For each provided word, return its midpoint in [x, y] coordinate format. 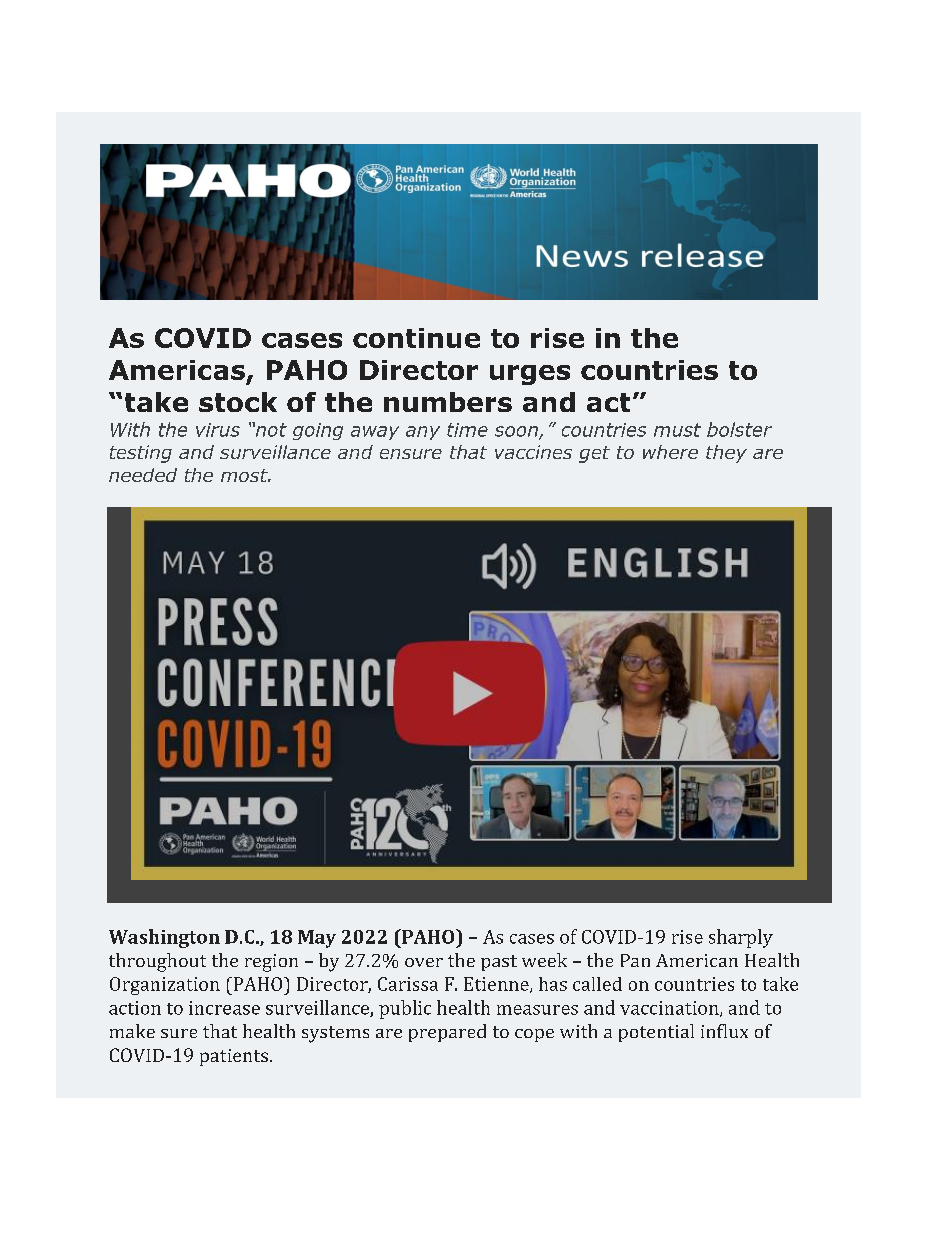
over [424, 962]
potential [656, 1033]
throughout [157, 962]
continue [416, 338]
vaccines [533, 452]
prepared [447, 1033]
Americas [177, 370]
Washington [164, 938]
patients [234, 1057]
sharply [741, 938]
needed [143, 475]
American [697, 960]
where [670, 452]
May [317, 939]
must [677, 430]
